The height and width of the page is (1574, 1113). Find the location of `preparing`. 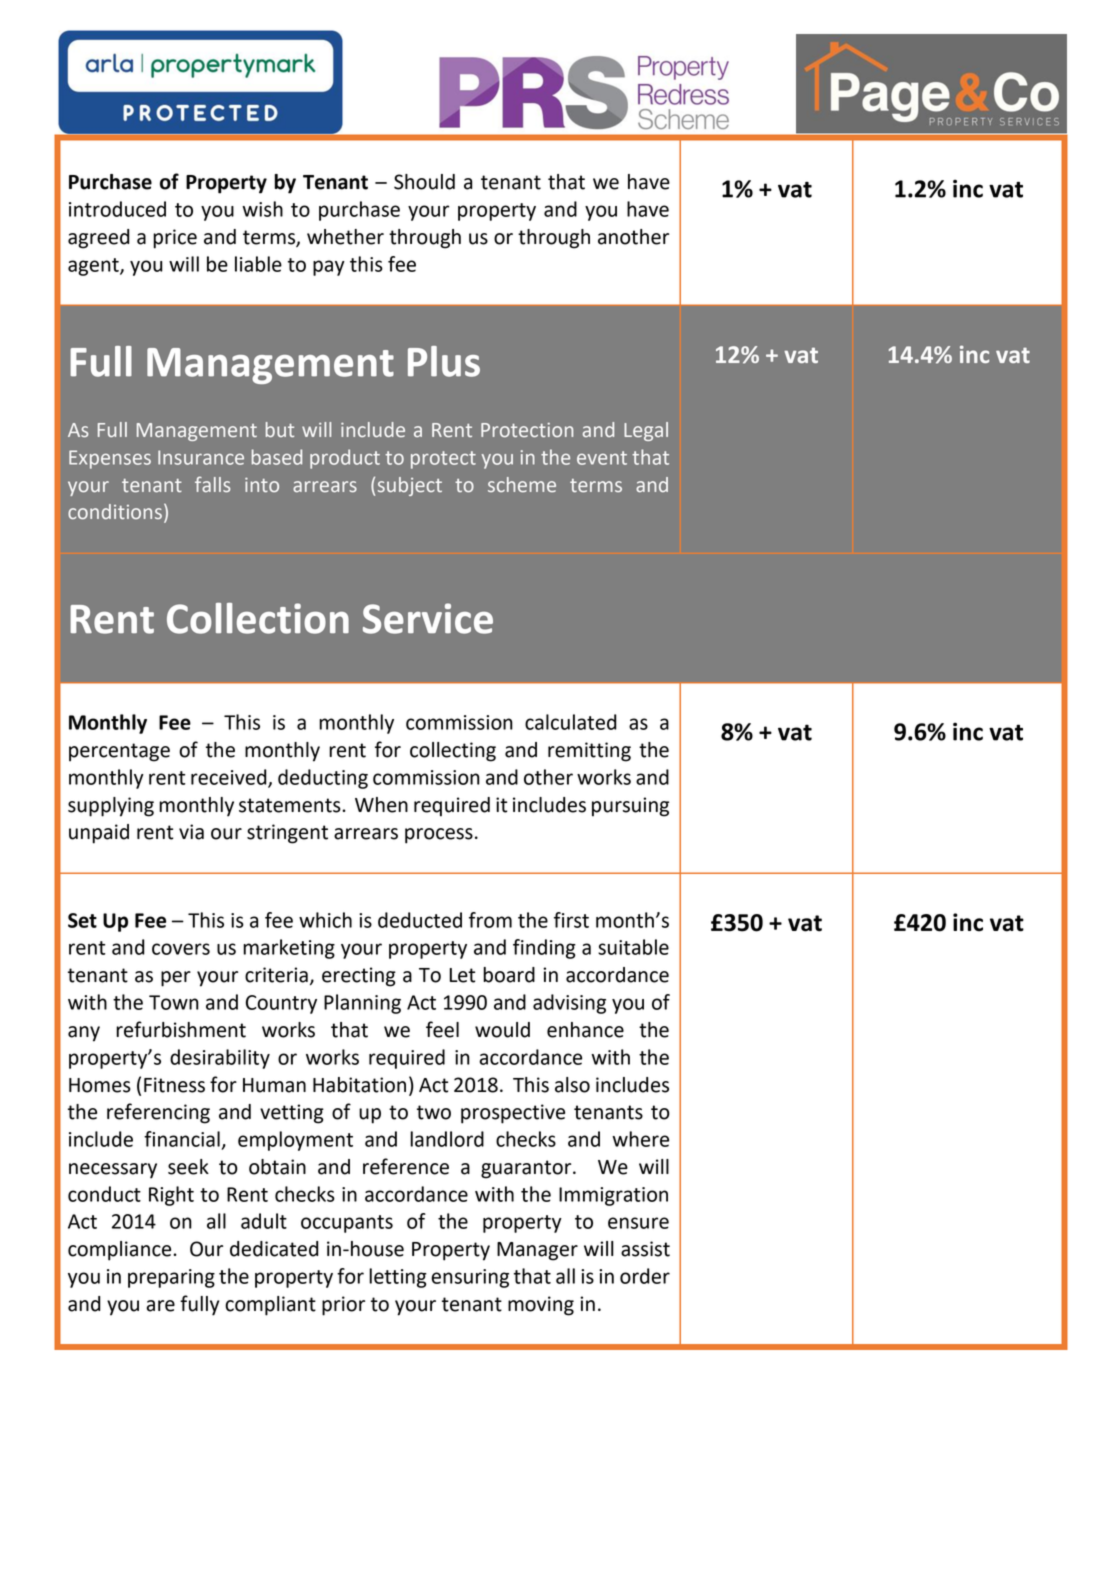

preparing is located at coordinates (171, 1278).
